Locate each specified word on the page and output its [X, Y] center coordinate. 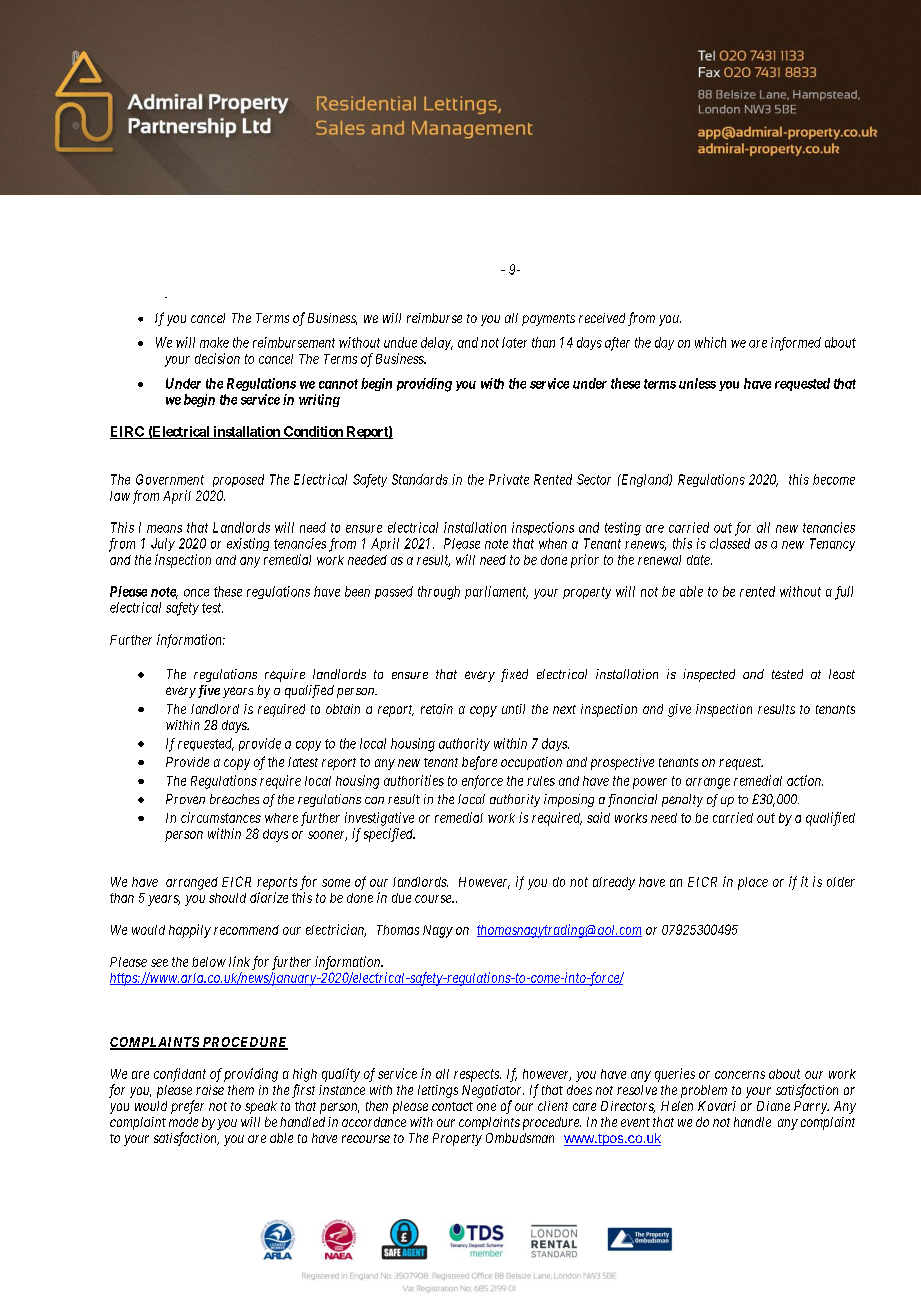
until [513, 709]
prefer [187, 1107]
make [214, 342]
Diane [773, 1106]
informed [796, 344]
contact [452, 1106]
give [679, 710]
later [514, 342]
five [207, 691]
